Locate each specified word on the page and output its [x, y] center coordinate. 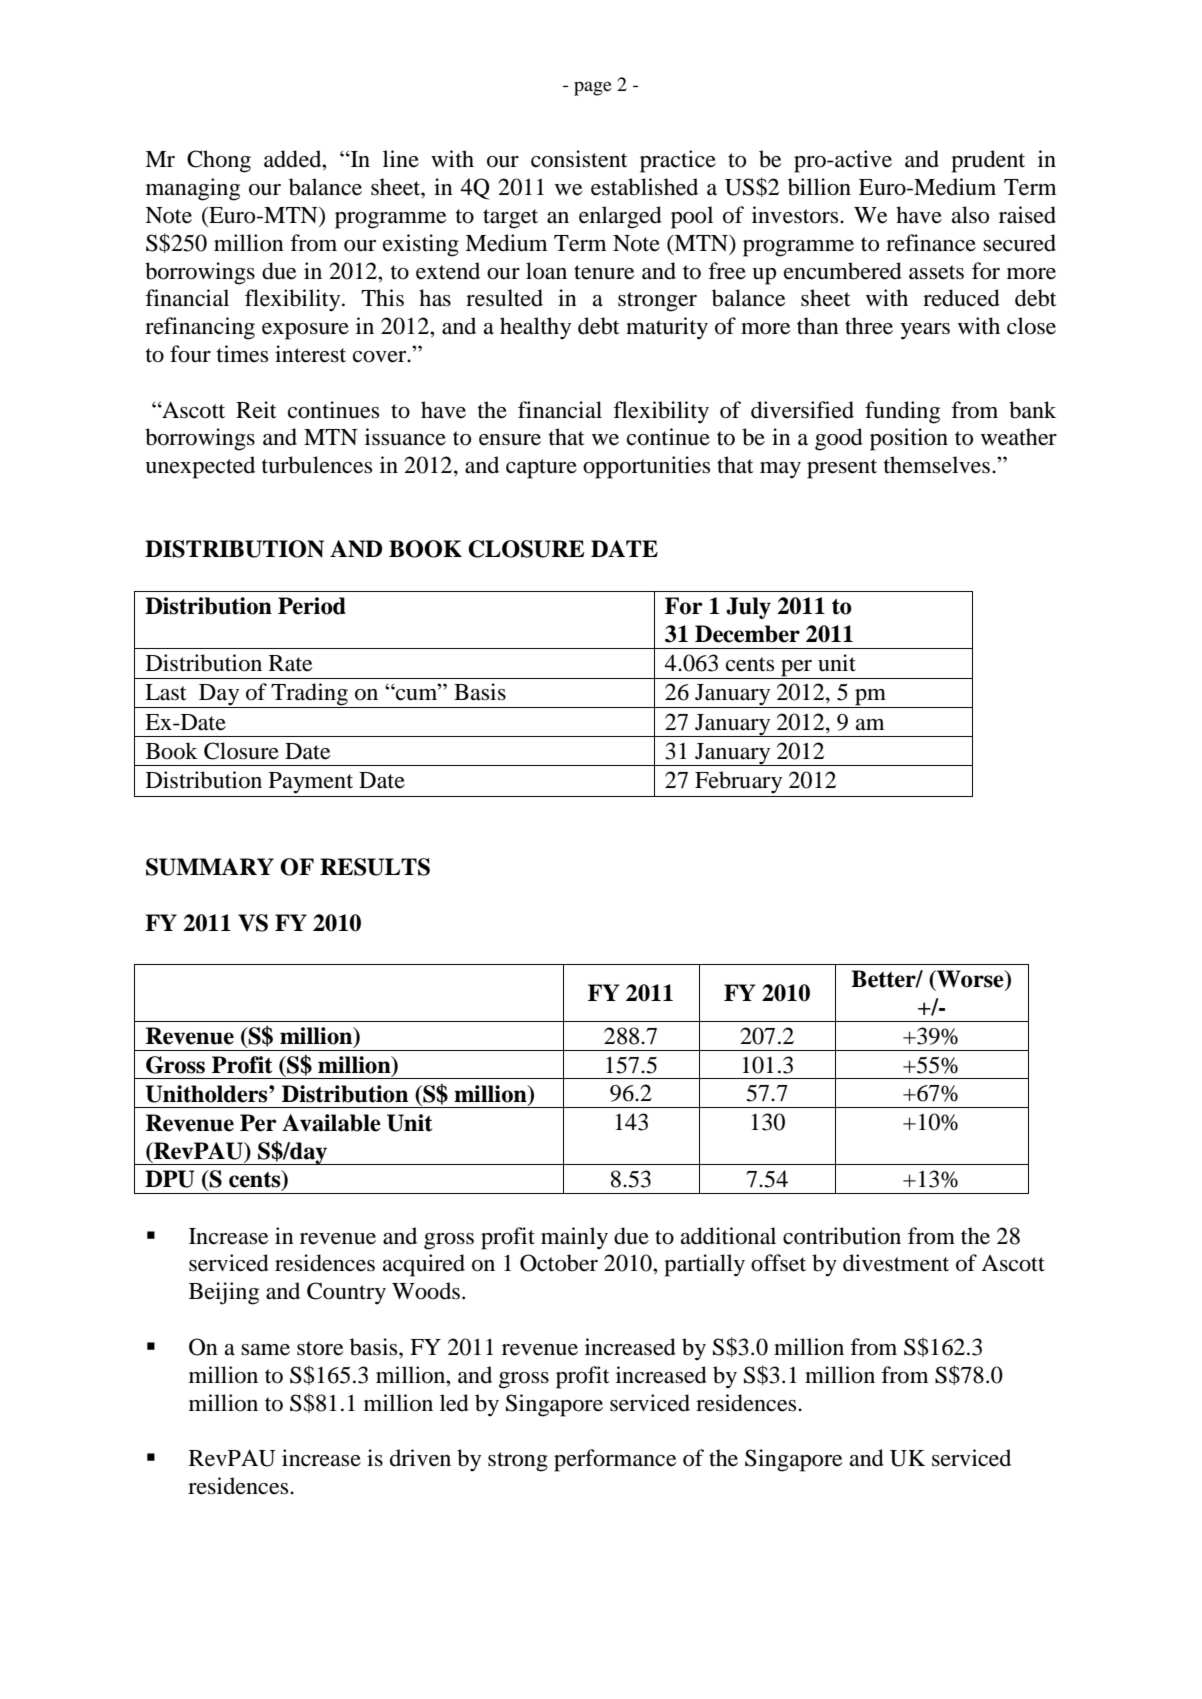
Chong [219, 161]
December [747, 634]
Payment [311, 783]
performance [615, 1460]
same [265, 1350]
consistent [579, 159]
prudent [988, 161]
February [738, 782]
